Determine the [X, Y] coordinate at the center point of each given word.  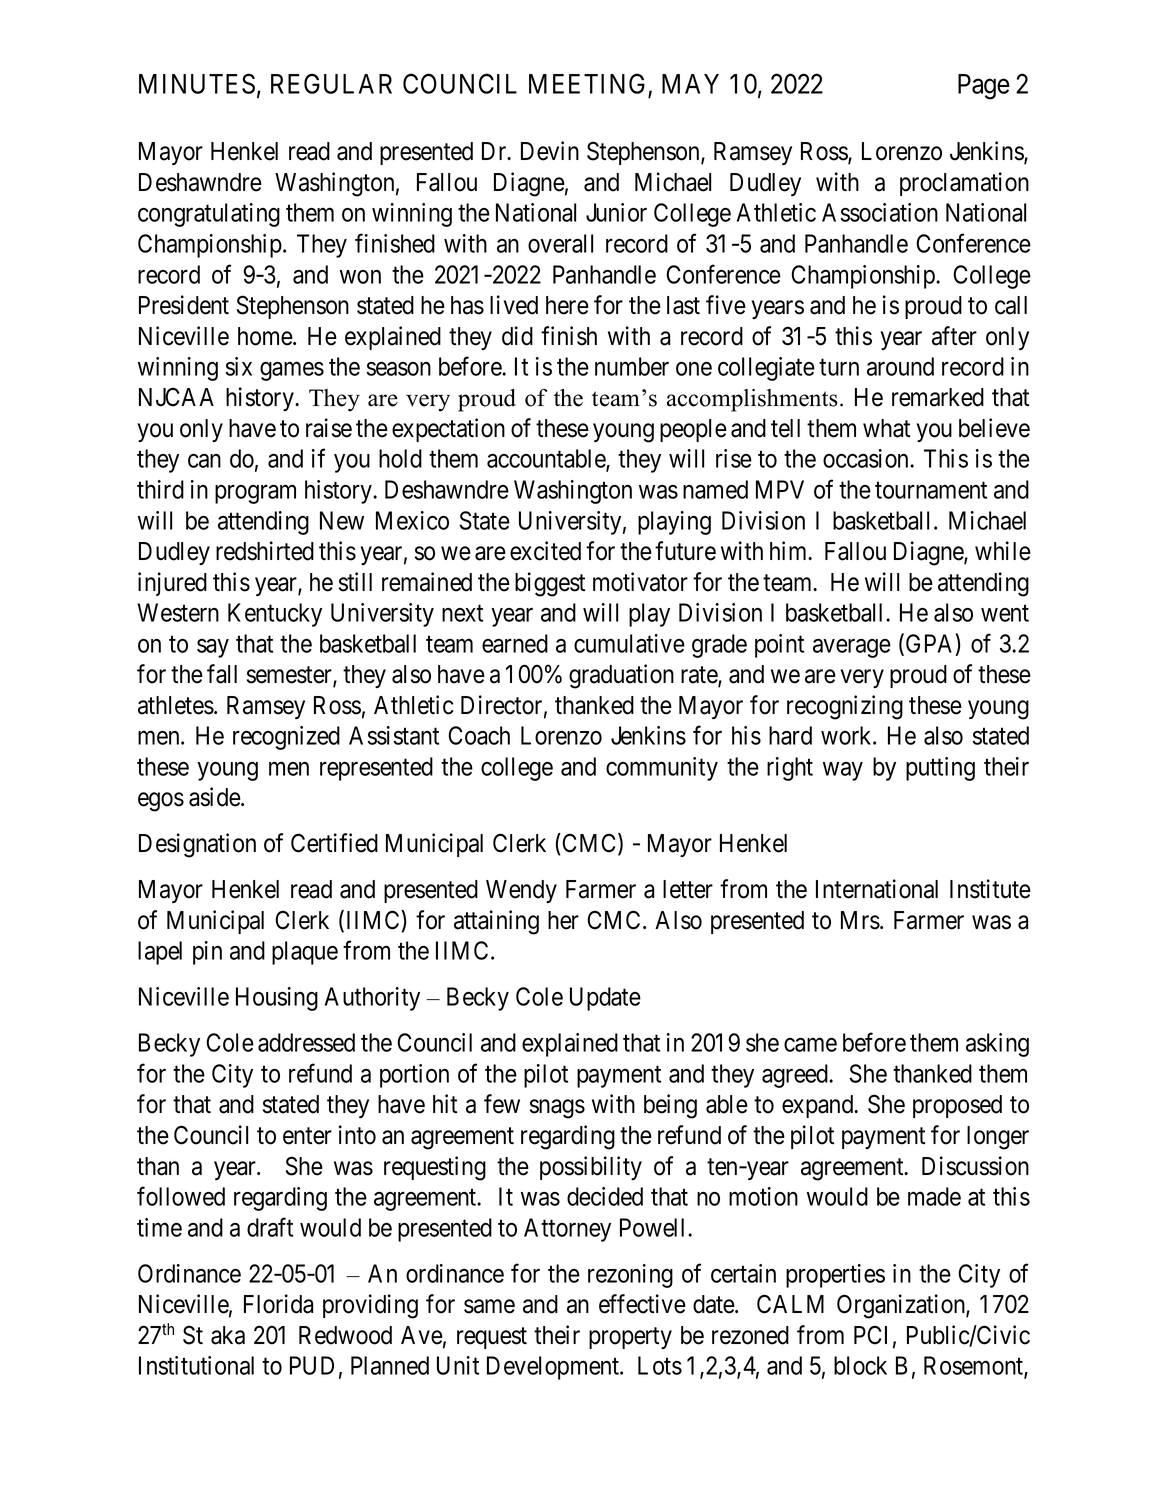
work [847, 735]
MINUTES [197, 83]
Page [984, 87]
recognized [286, 738]
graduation [621, 676]
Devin [550, 151]
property [630, 1338]
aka [228, 1335]
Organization [902, 1306]
